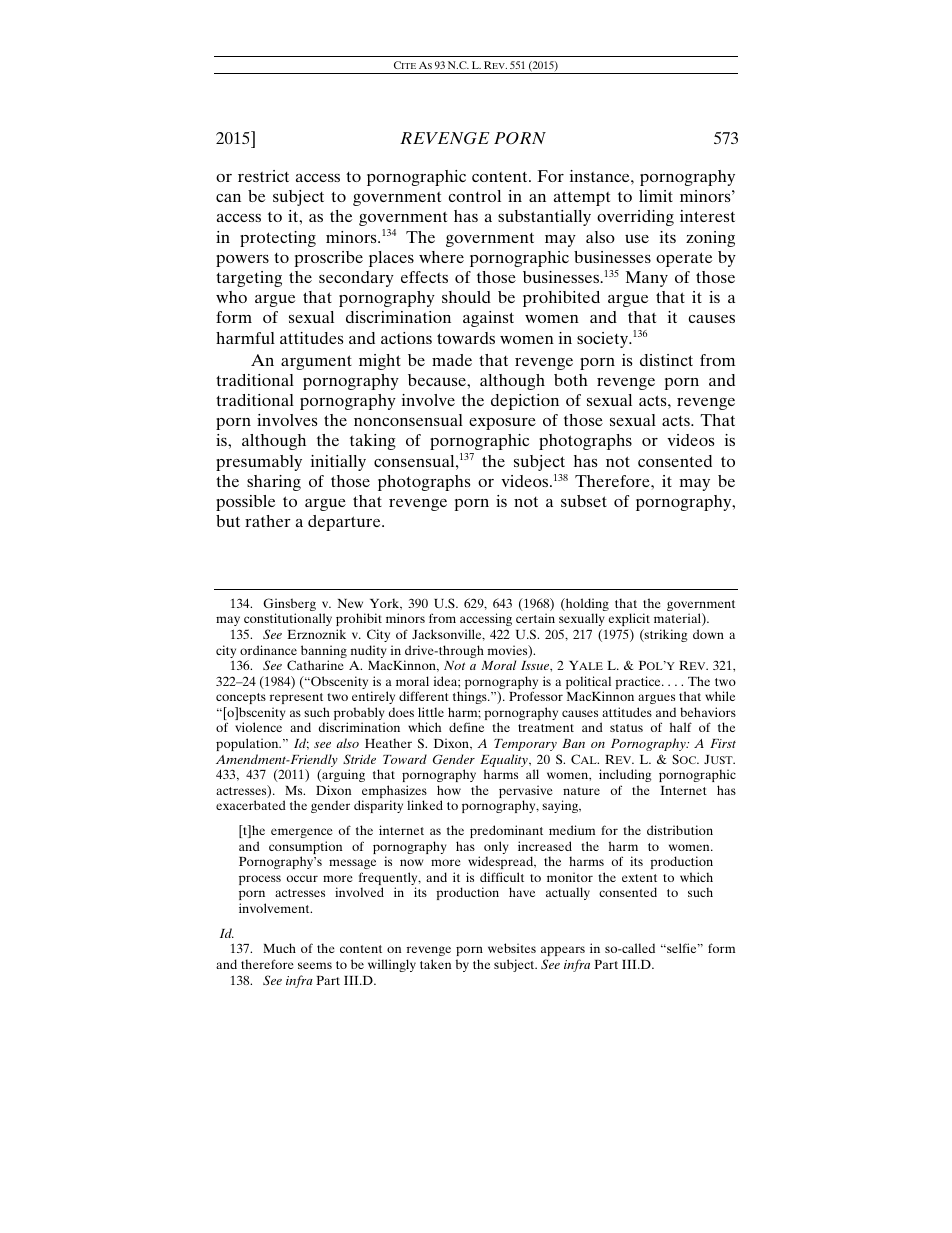 The image size is (952, 1233). Describe the element at coordinates (678, 619) in the image. I see `material` at that location.
